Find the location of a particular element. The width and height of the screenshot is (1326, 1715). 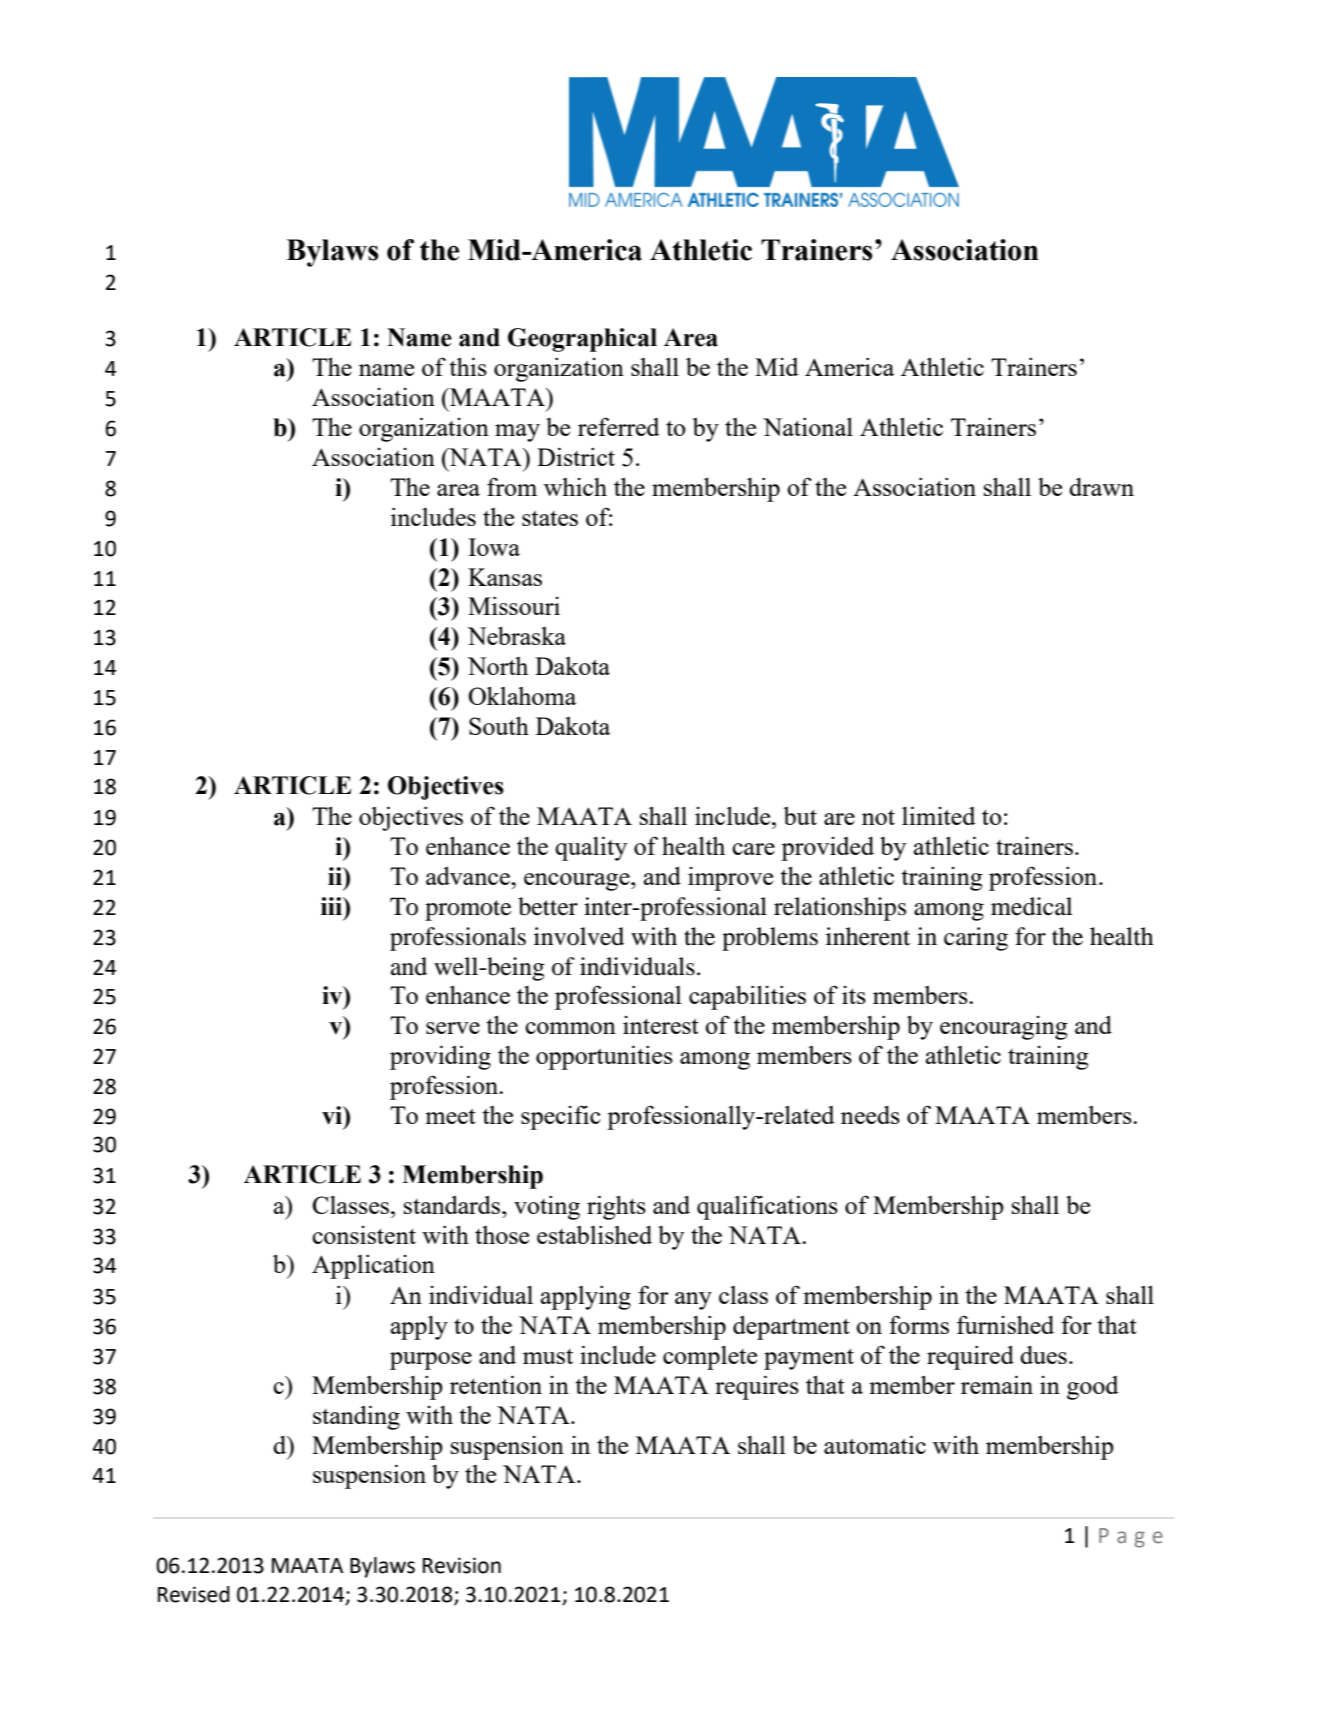

automatic is located at coordinates (875, 1444).
